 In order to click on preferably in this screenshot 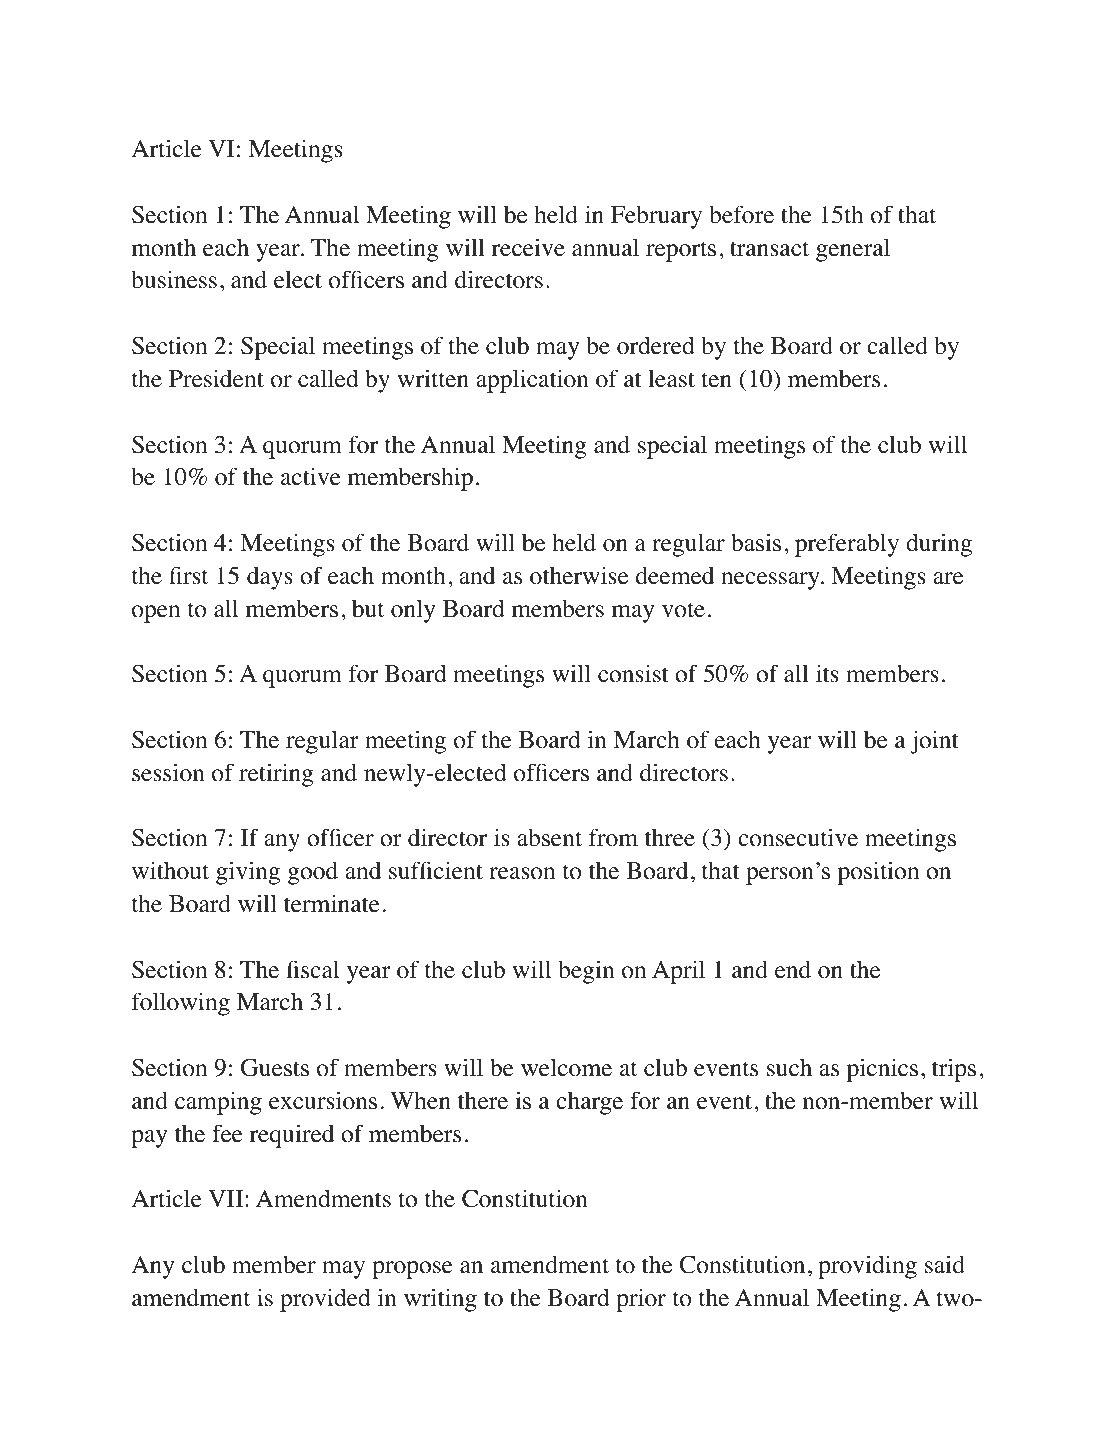, I will do `click(847, 545)`.
